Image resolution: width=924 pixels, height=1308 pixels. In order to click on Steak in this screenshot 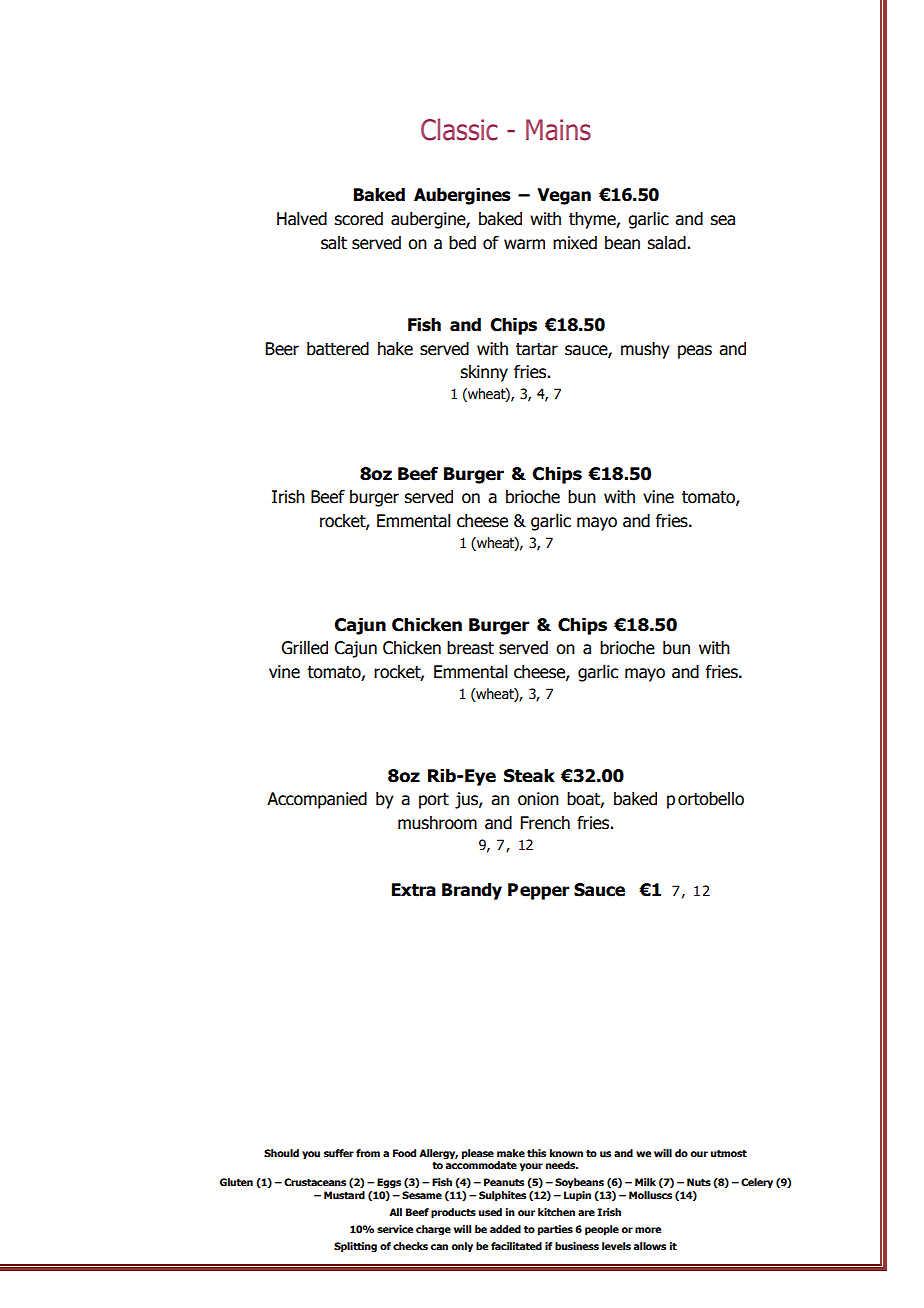, I will do `click(529, 776)`.
